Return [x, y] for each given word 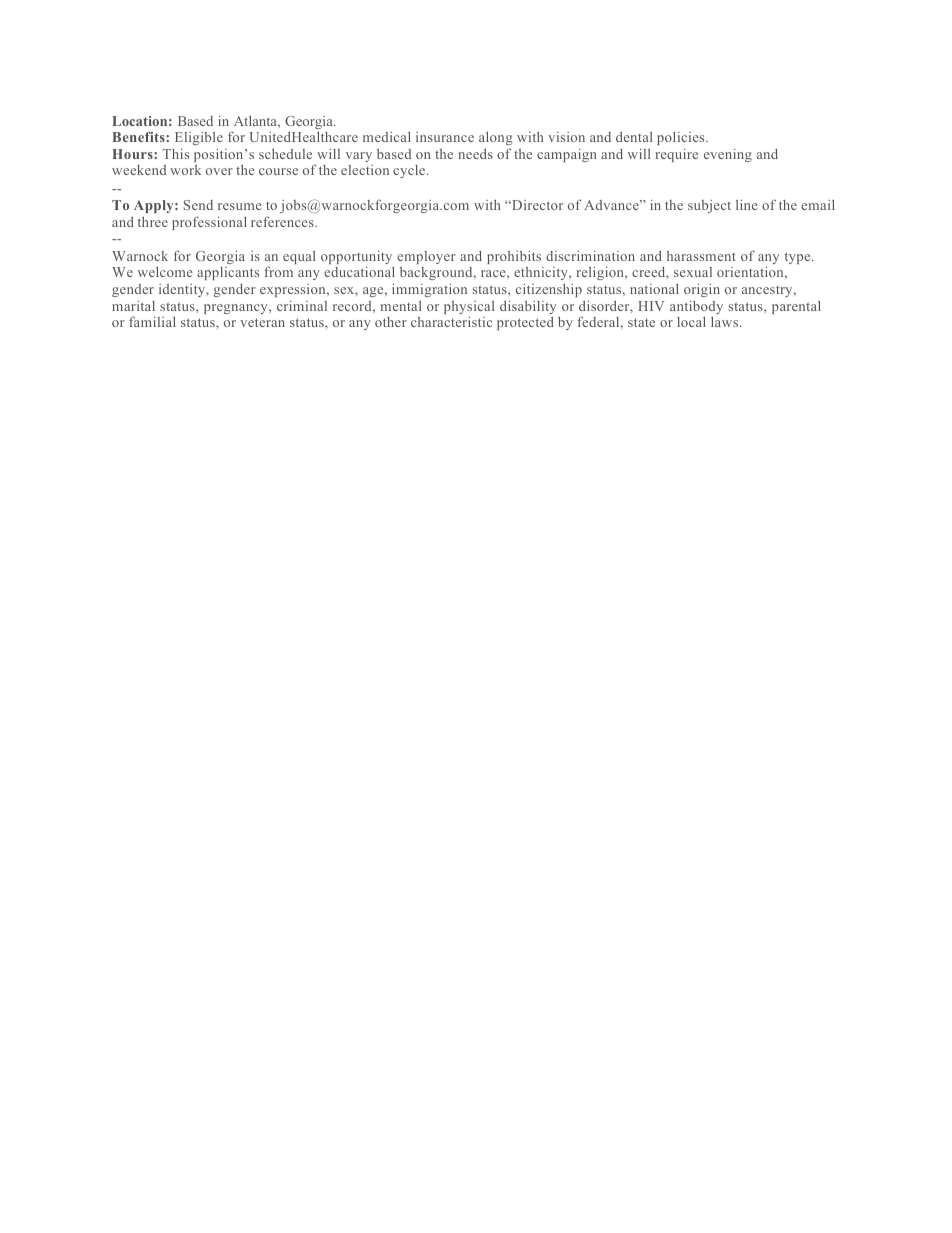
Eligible [199, 138]
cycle [410, 171]
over [219, 171]
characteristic [451, 322]
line [747, 205]
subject [709, 206]
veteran [262, 322]
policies [682, 138]
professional [209, 223]
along [496, 138]
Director [536, 205]
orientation [751, 272]
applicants [228, 273]
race [494, 273]
